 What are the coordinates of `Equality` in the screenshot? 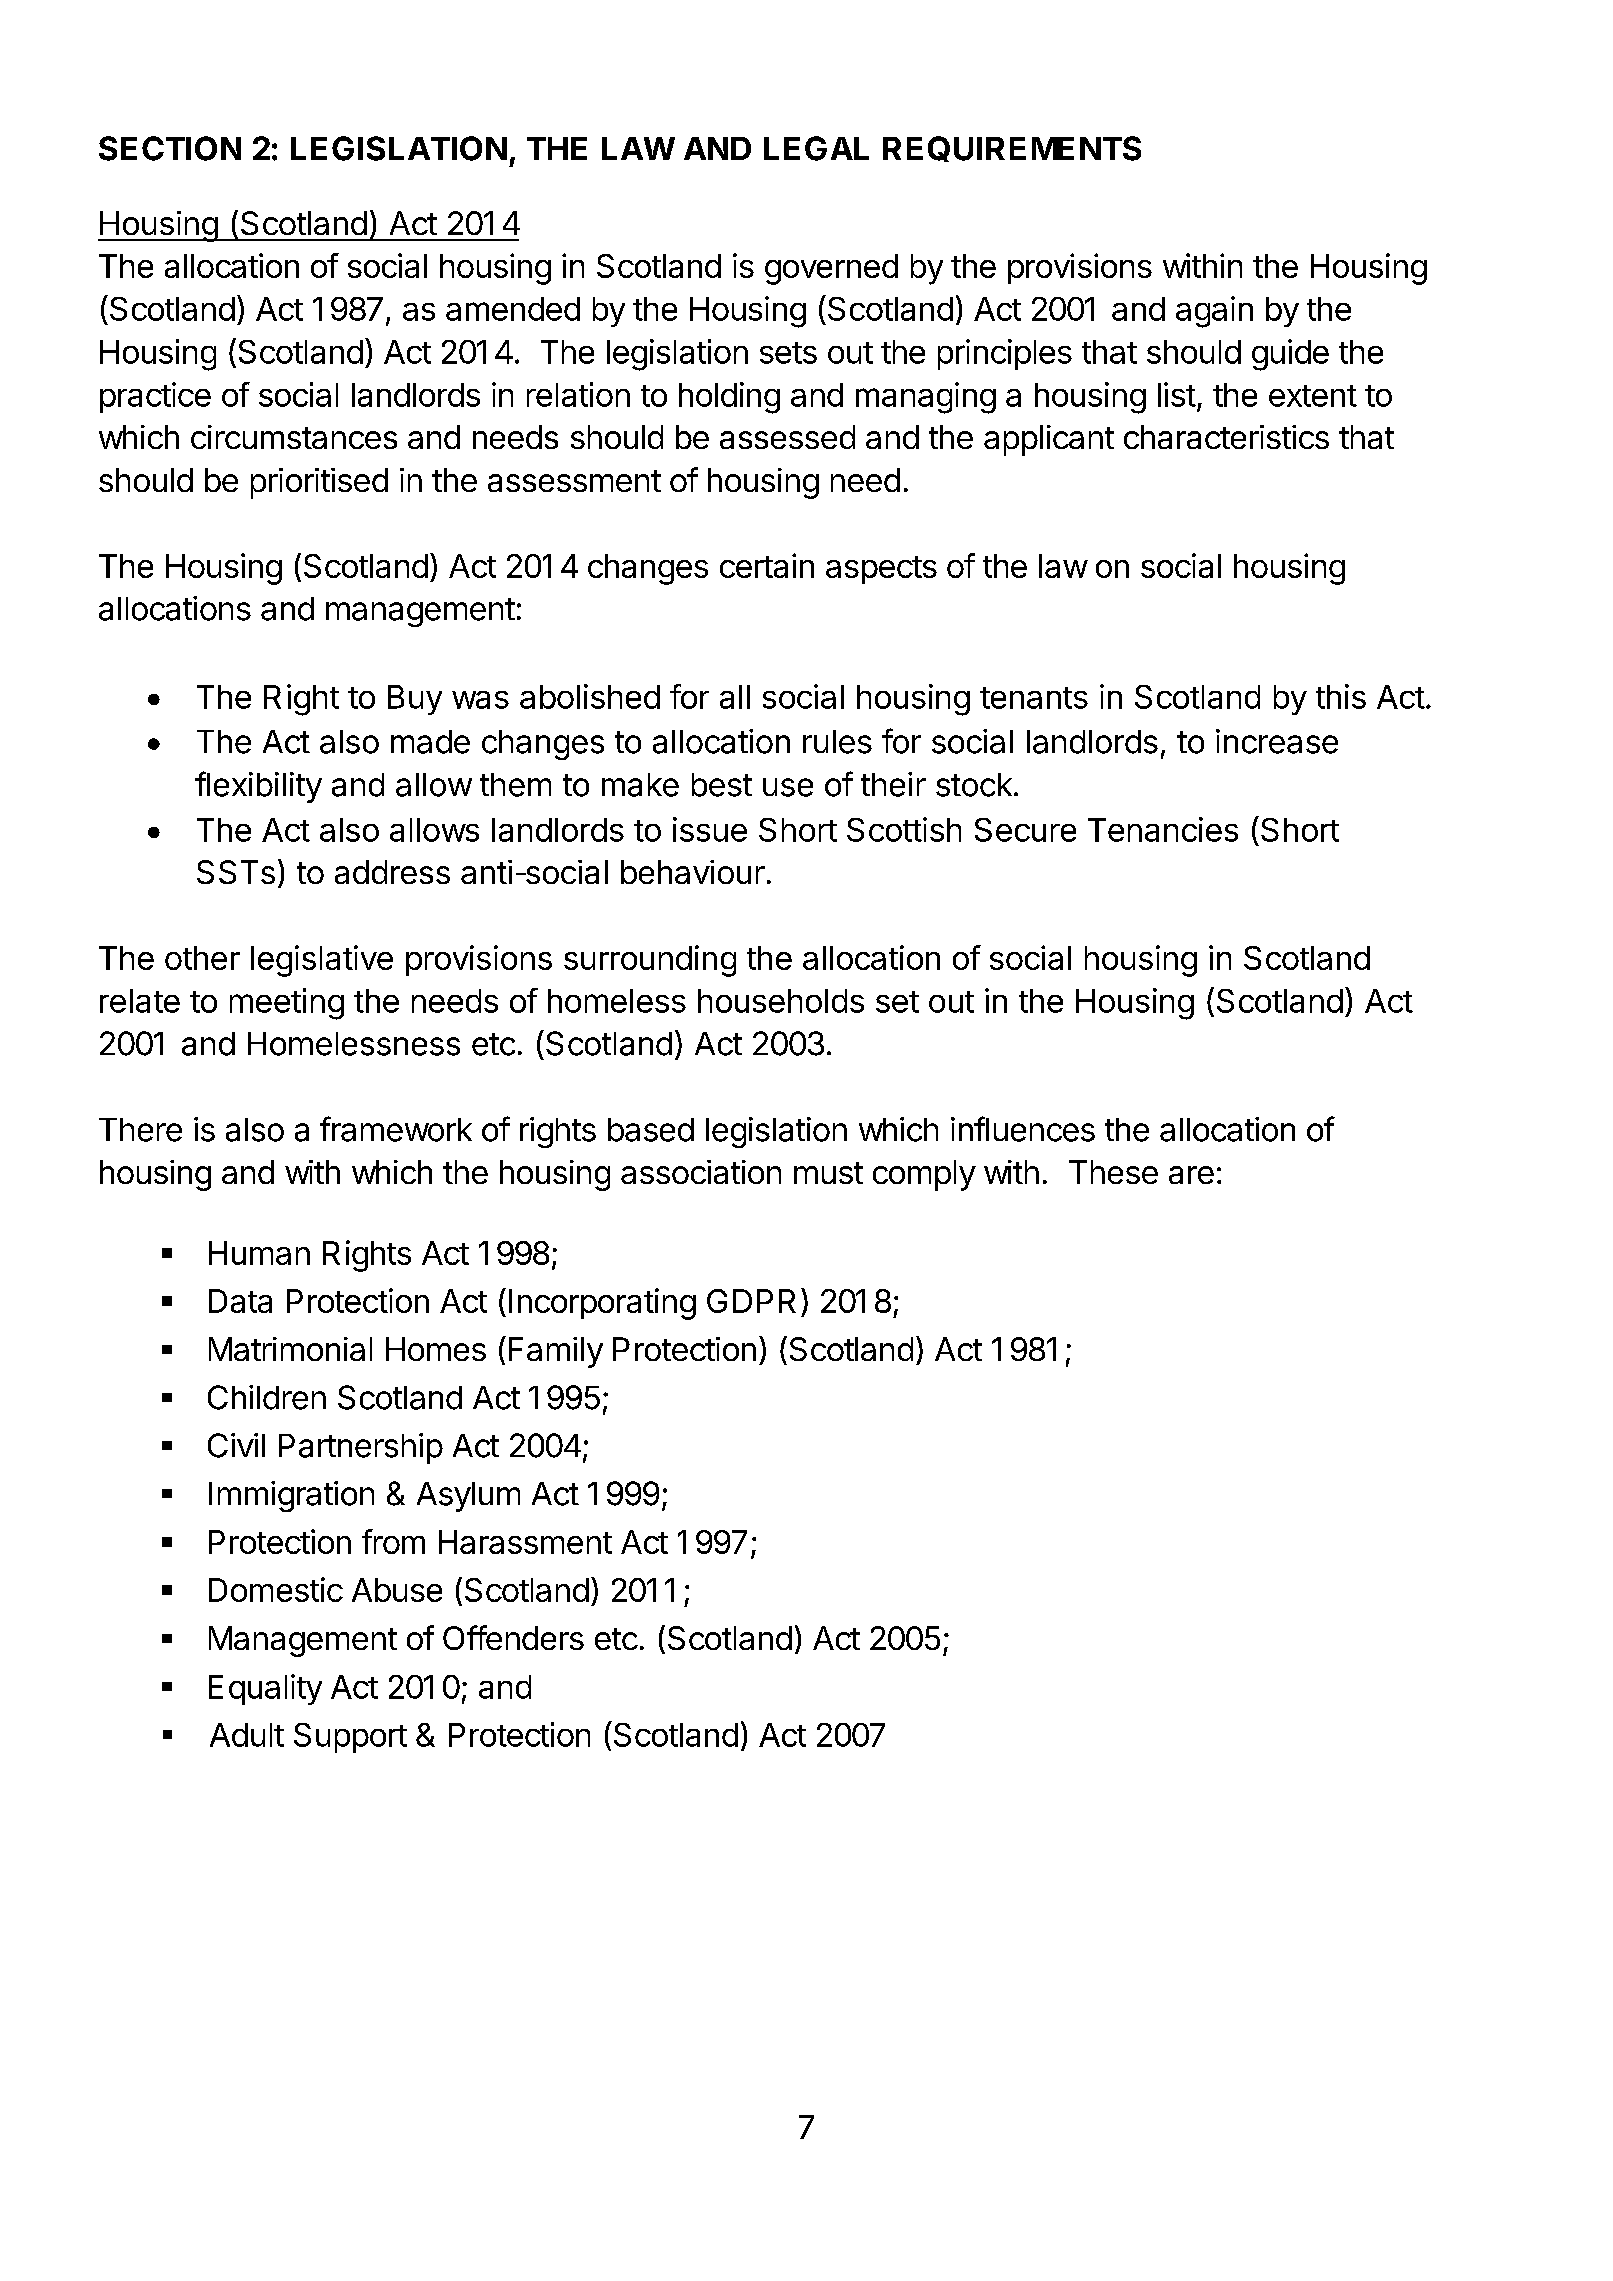 It's located at (265, 1689).
